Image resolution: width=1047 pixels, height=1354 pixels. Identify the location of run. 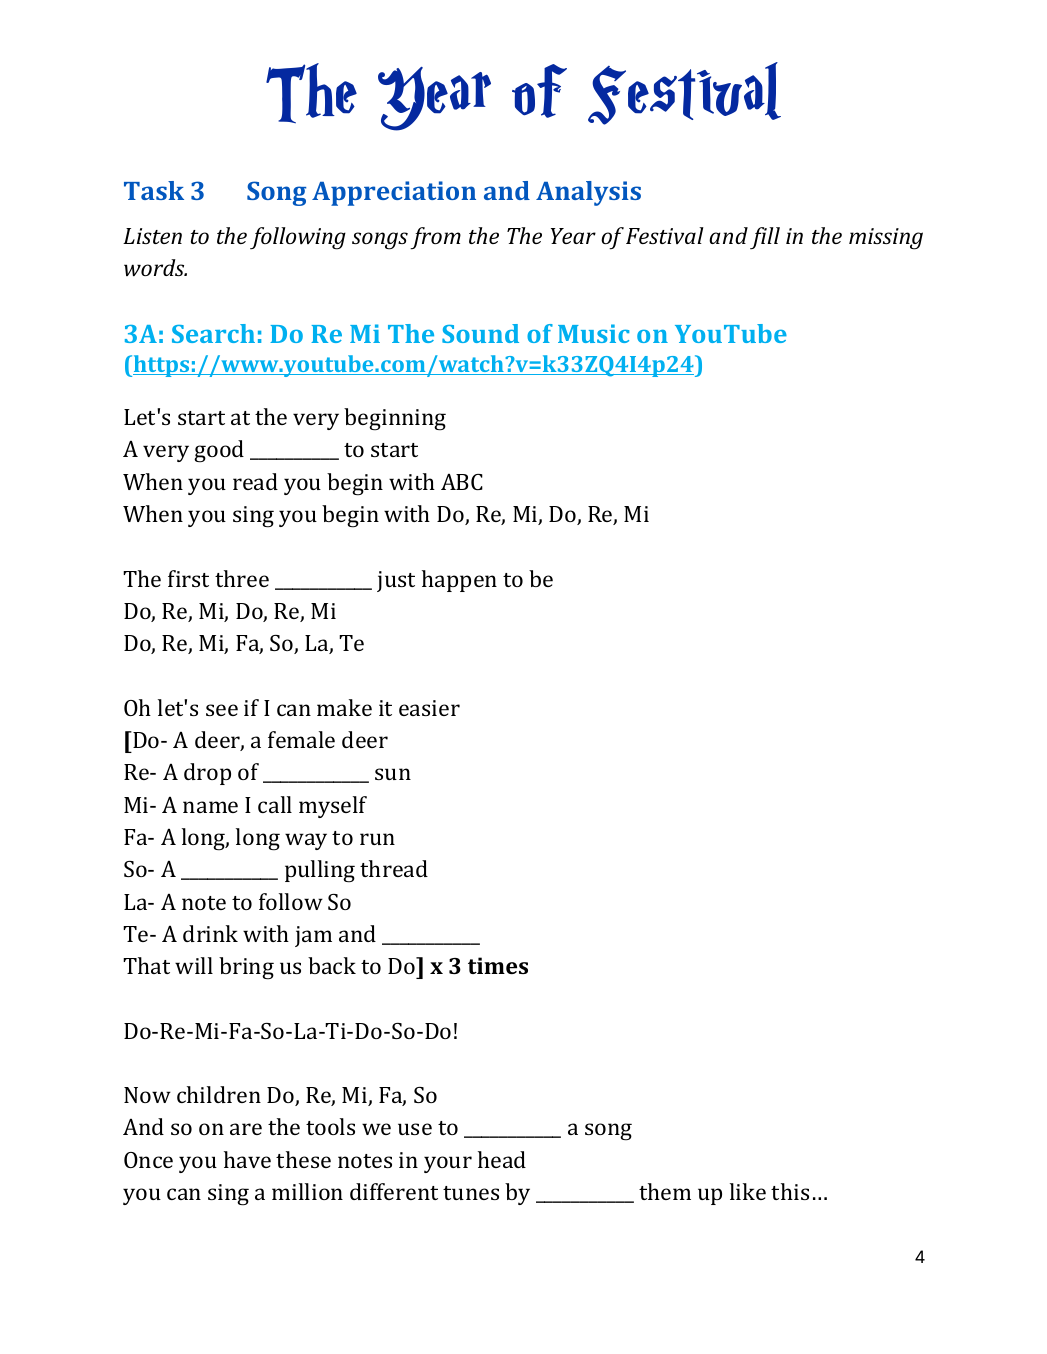
(377, 839).
